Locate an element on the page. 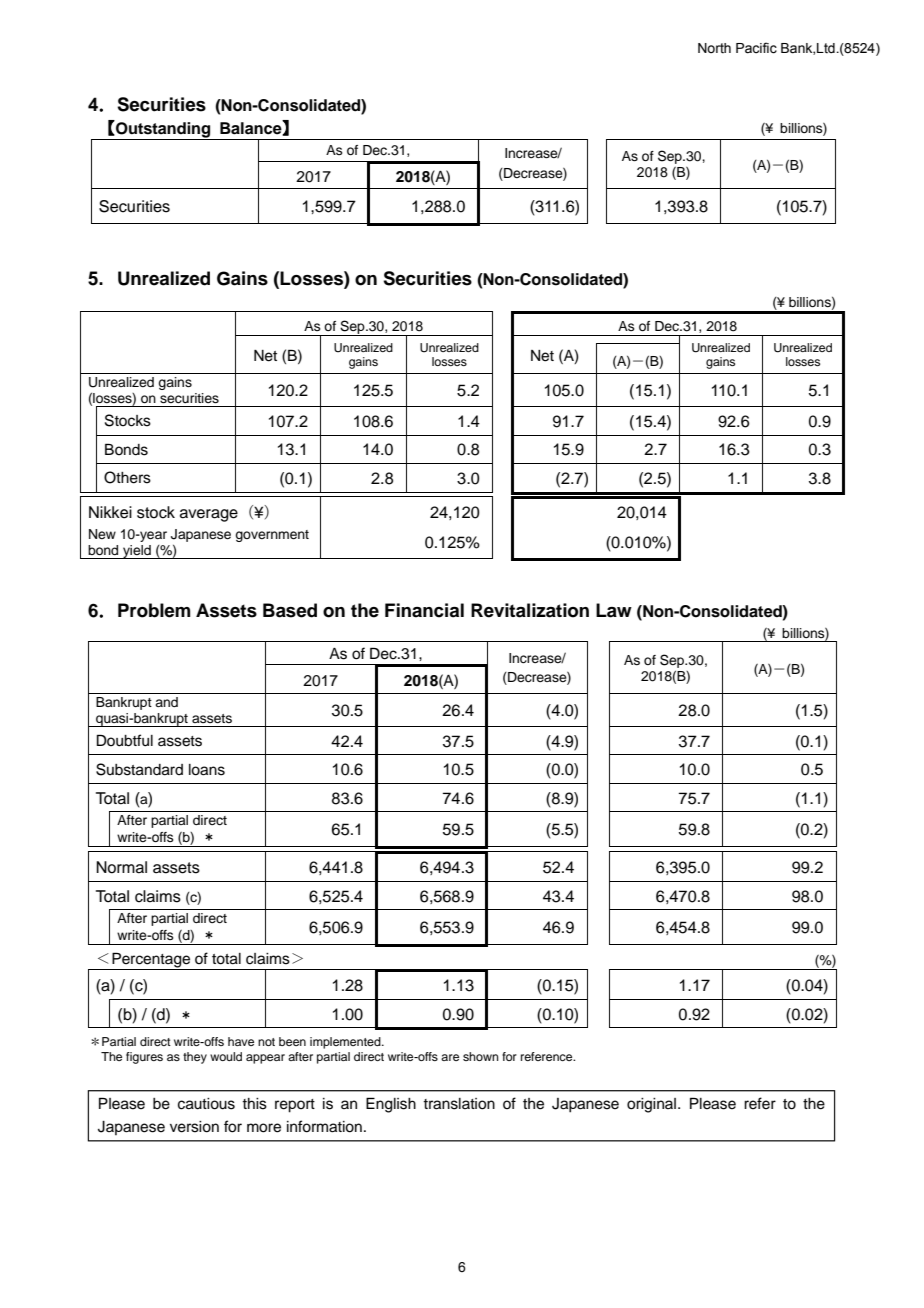 This page has height=1308, width=924. Law is located at coordinates (614, 610).
